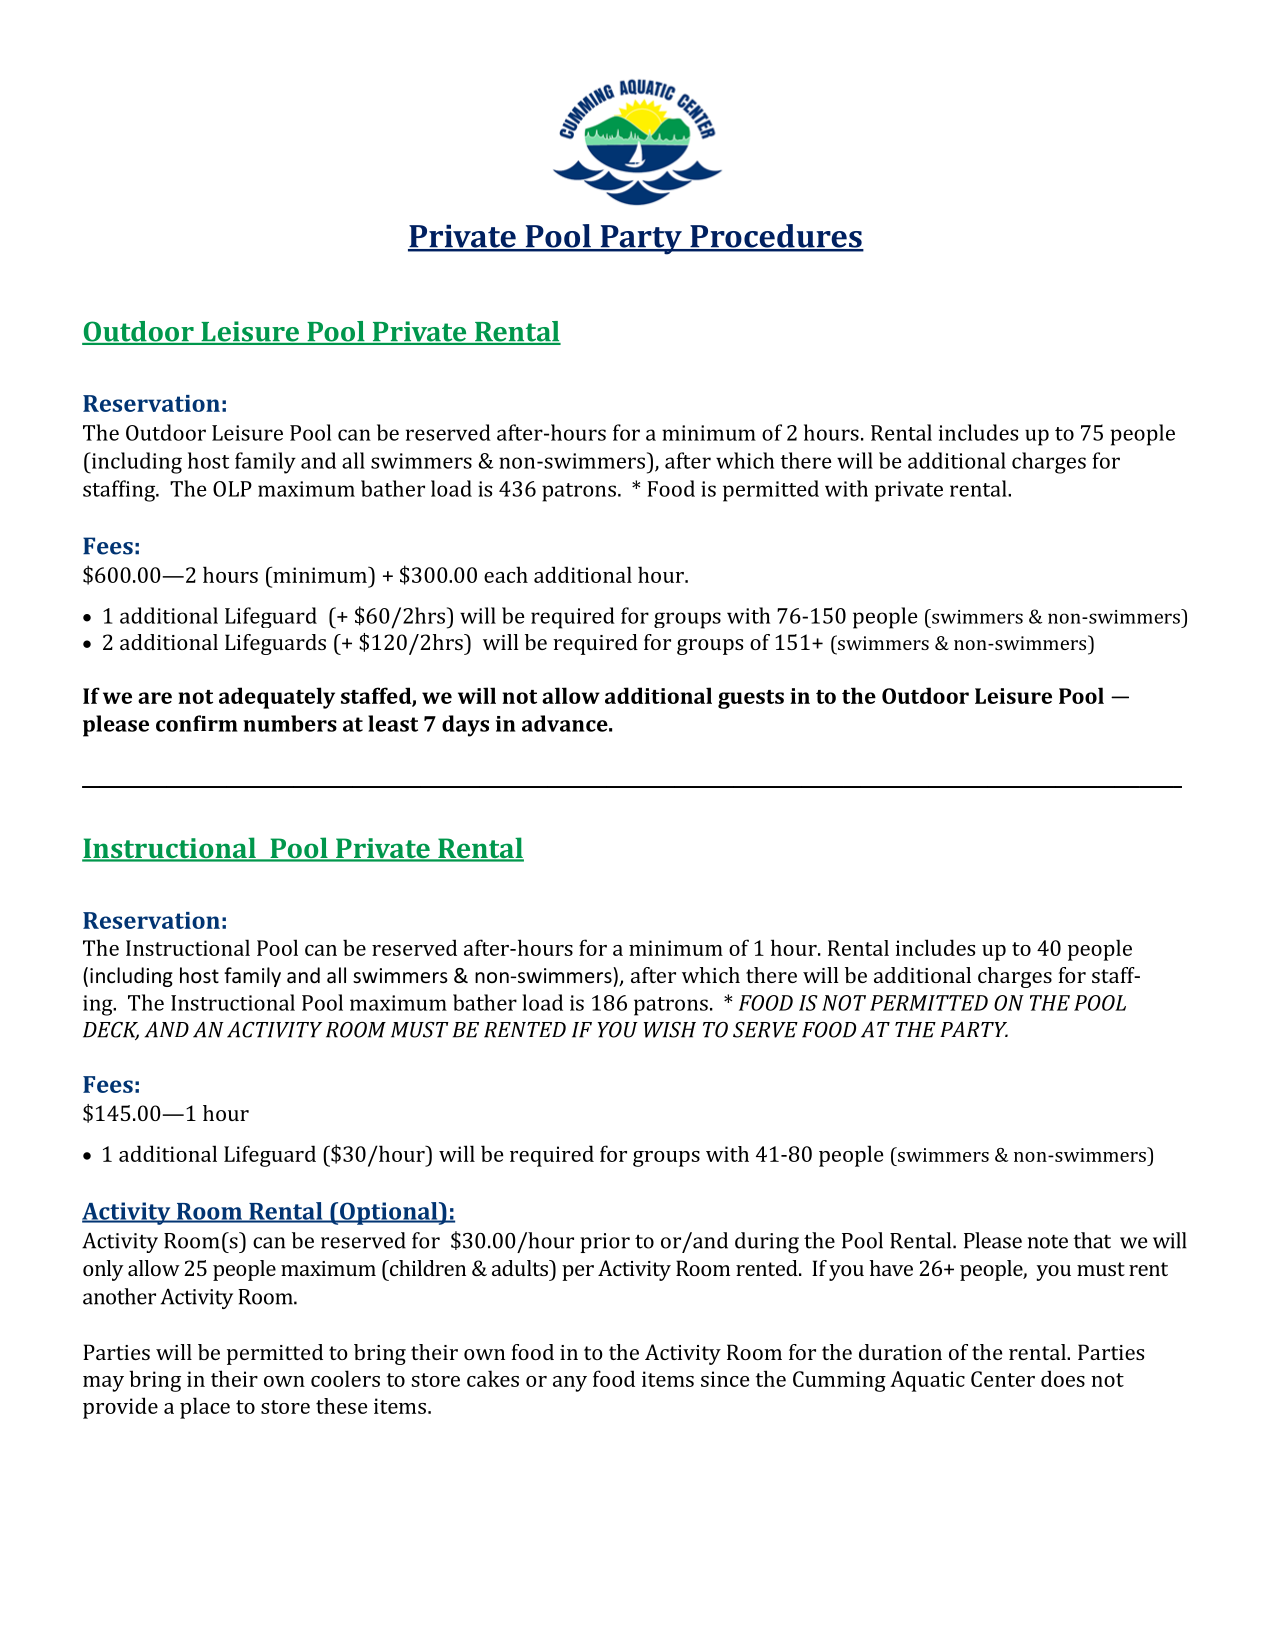 Image resolution: width=1270 pixels, height=1643 pixels. What do you see at coordinates (570, 1384) in the image?
I see `any` at bounding box center [570, 1384].
